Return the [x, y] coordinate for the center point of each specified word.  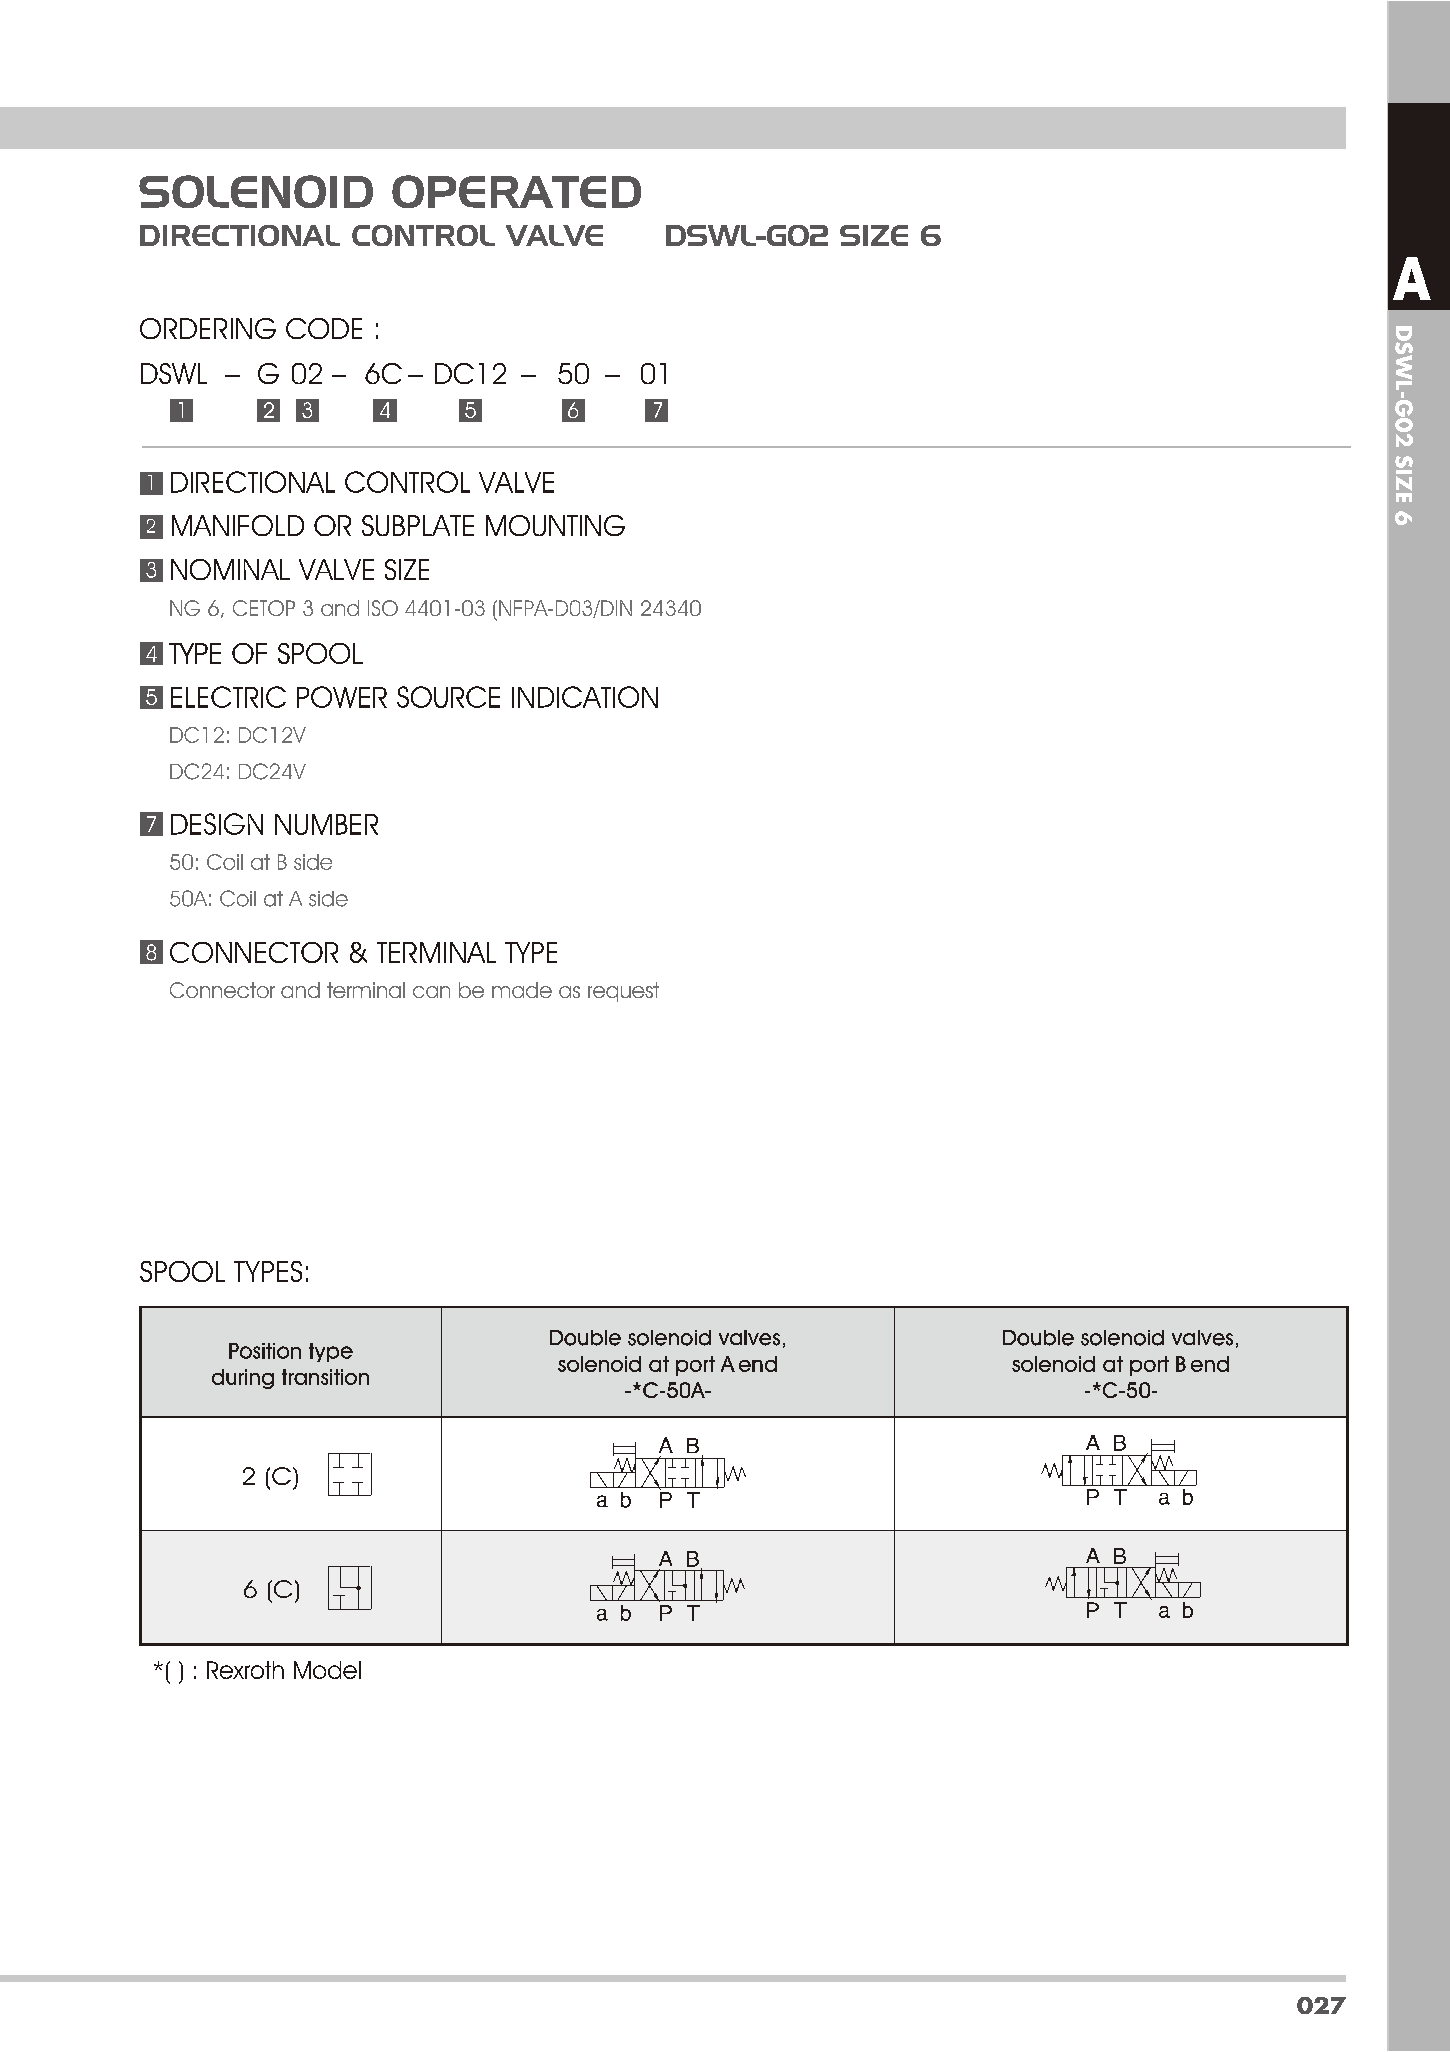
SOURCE [448, 697]
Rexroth [245, 1670]
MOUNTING [555, 525]
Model [327, 1670]
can [431, 992]
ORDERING [208, 328]
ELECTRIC [228, 697]
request [623, 992]
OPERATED [516, 191]
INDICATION [585, 697]
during [243, 1379]
